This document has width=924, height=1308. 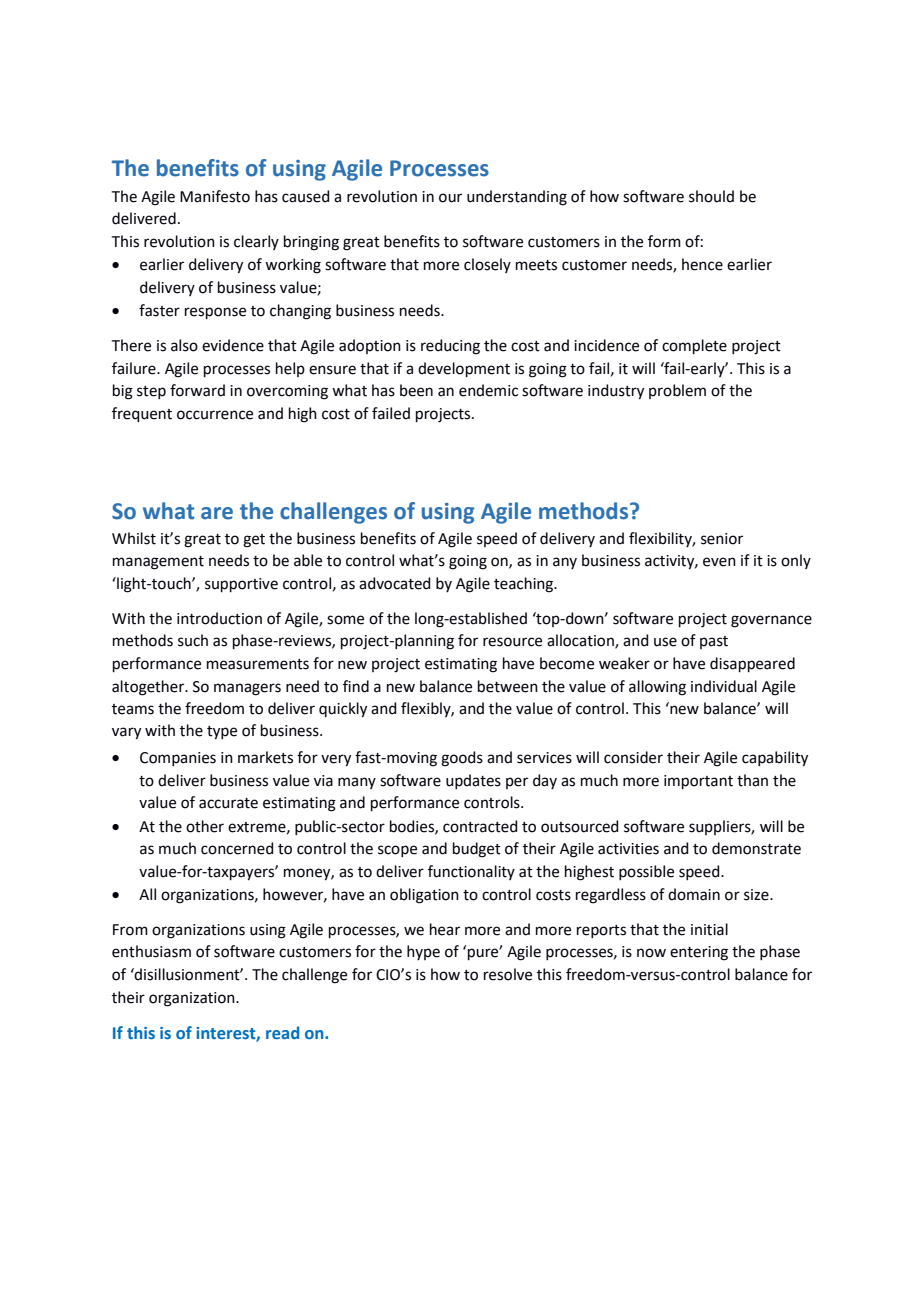 I want to click on senior, so click(x=722, y=539).
